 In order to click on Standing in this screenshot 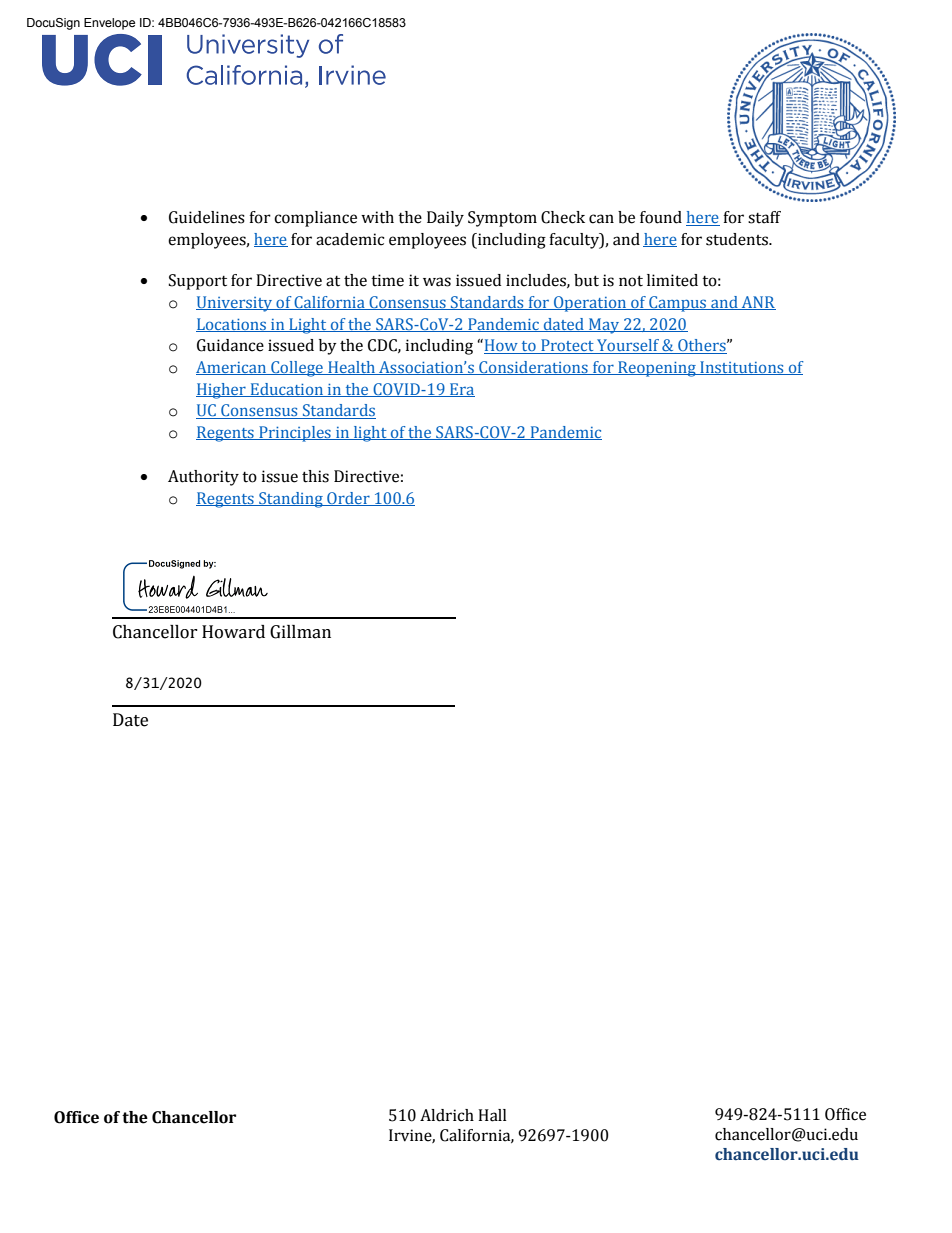, I will do `click(291, 500)`.
